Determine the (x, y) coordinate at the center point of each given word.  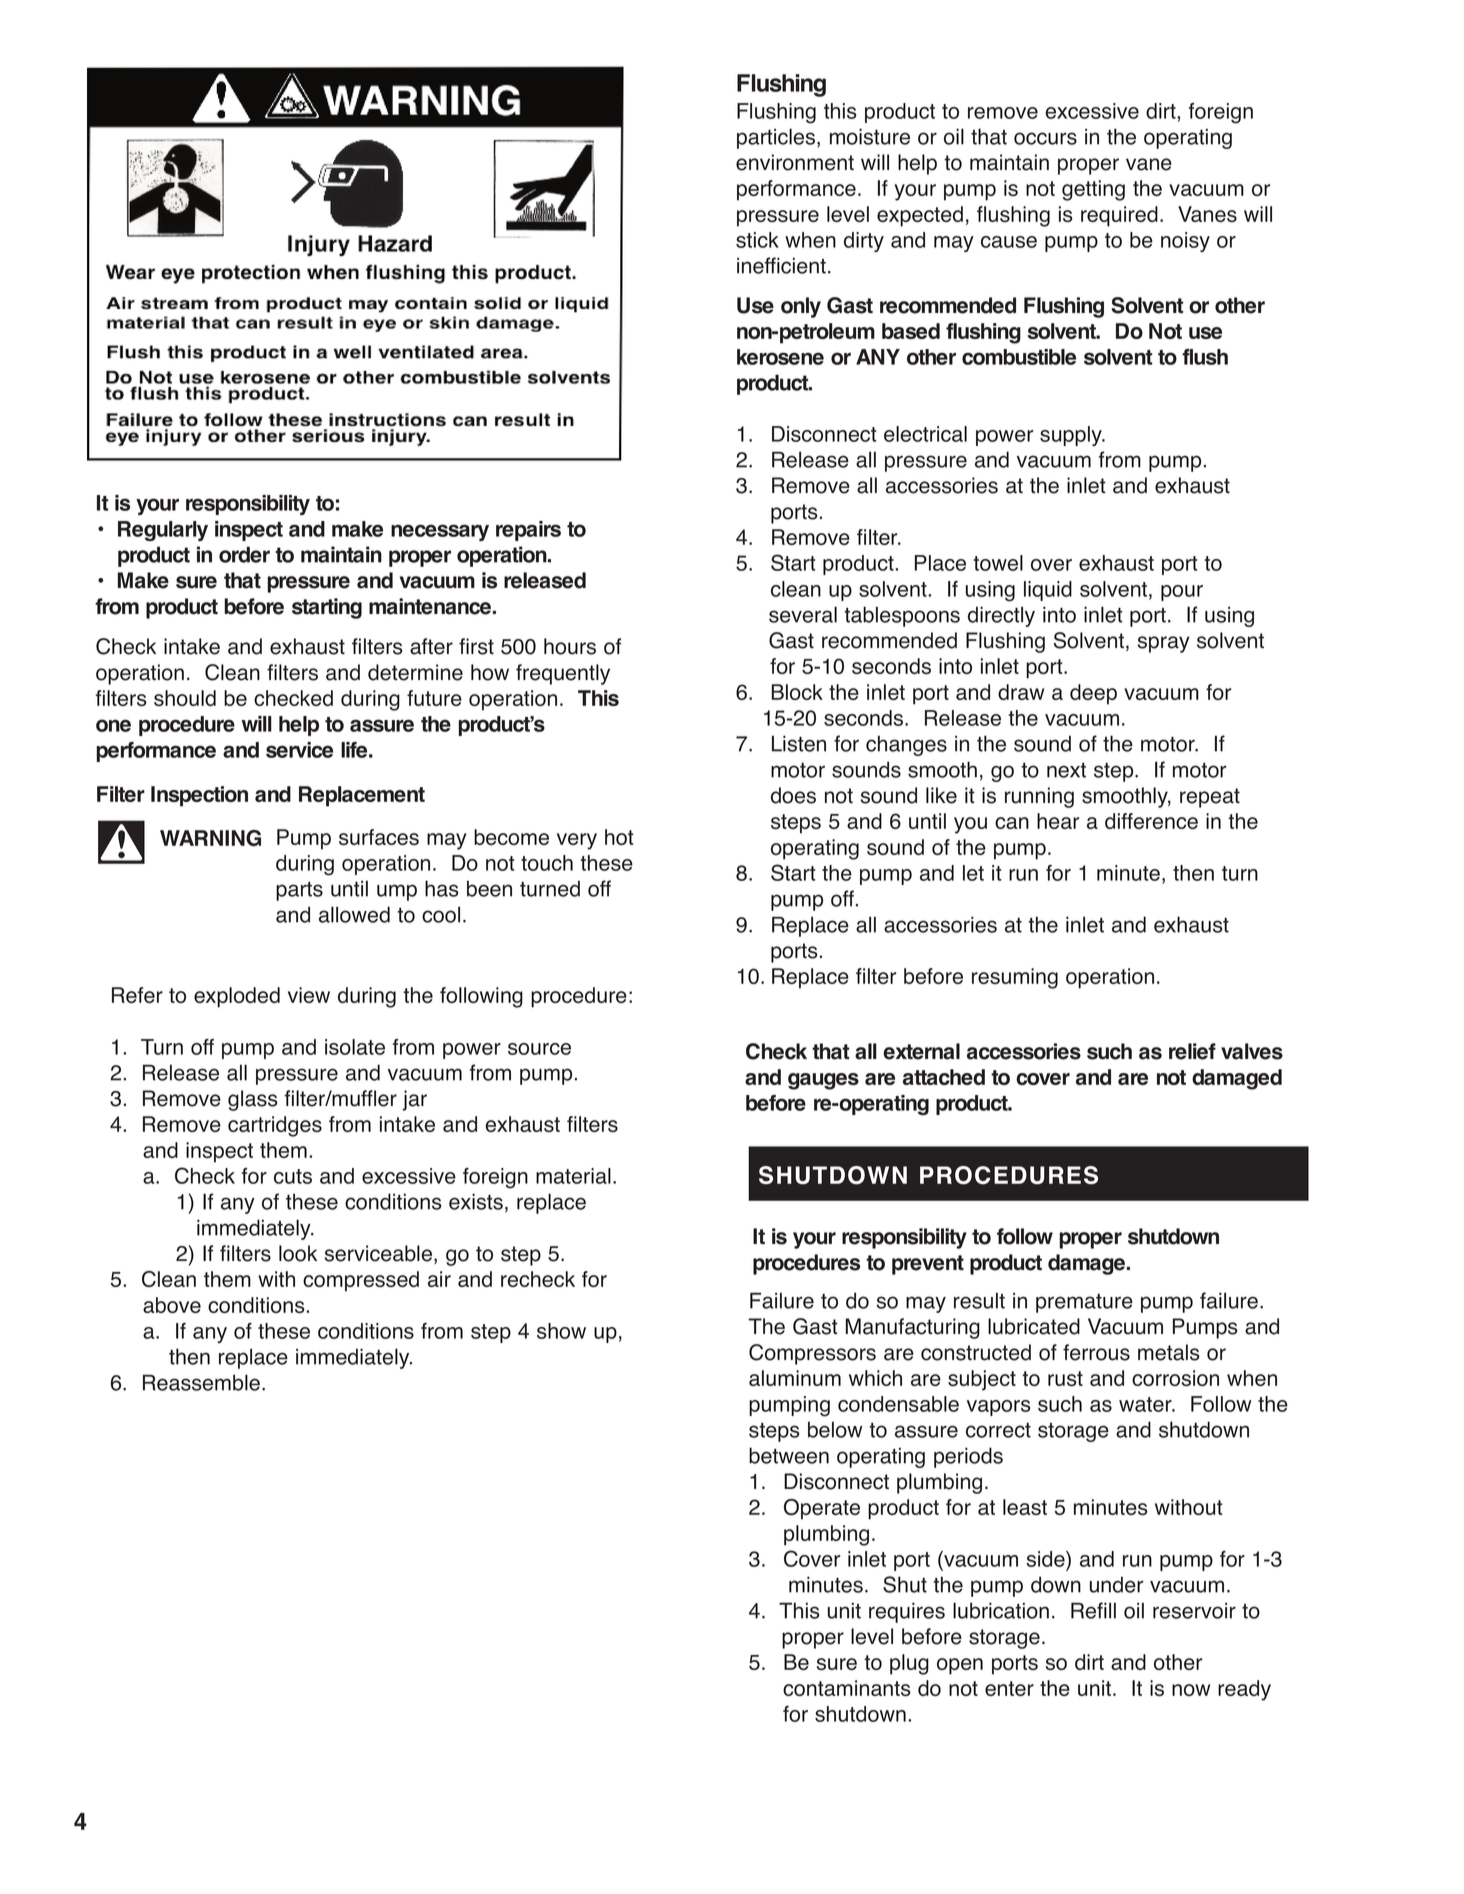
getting (1093, 190)
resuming (1015, 978)
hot (619, 837)
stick (757, 240)
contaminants (847, 1688)
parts (299, 891)
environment (795, 162)
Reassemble (201, 1382)
